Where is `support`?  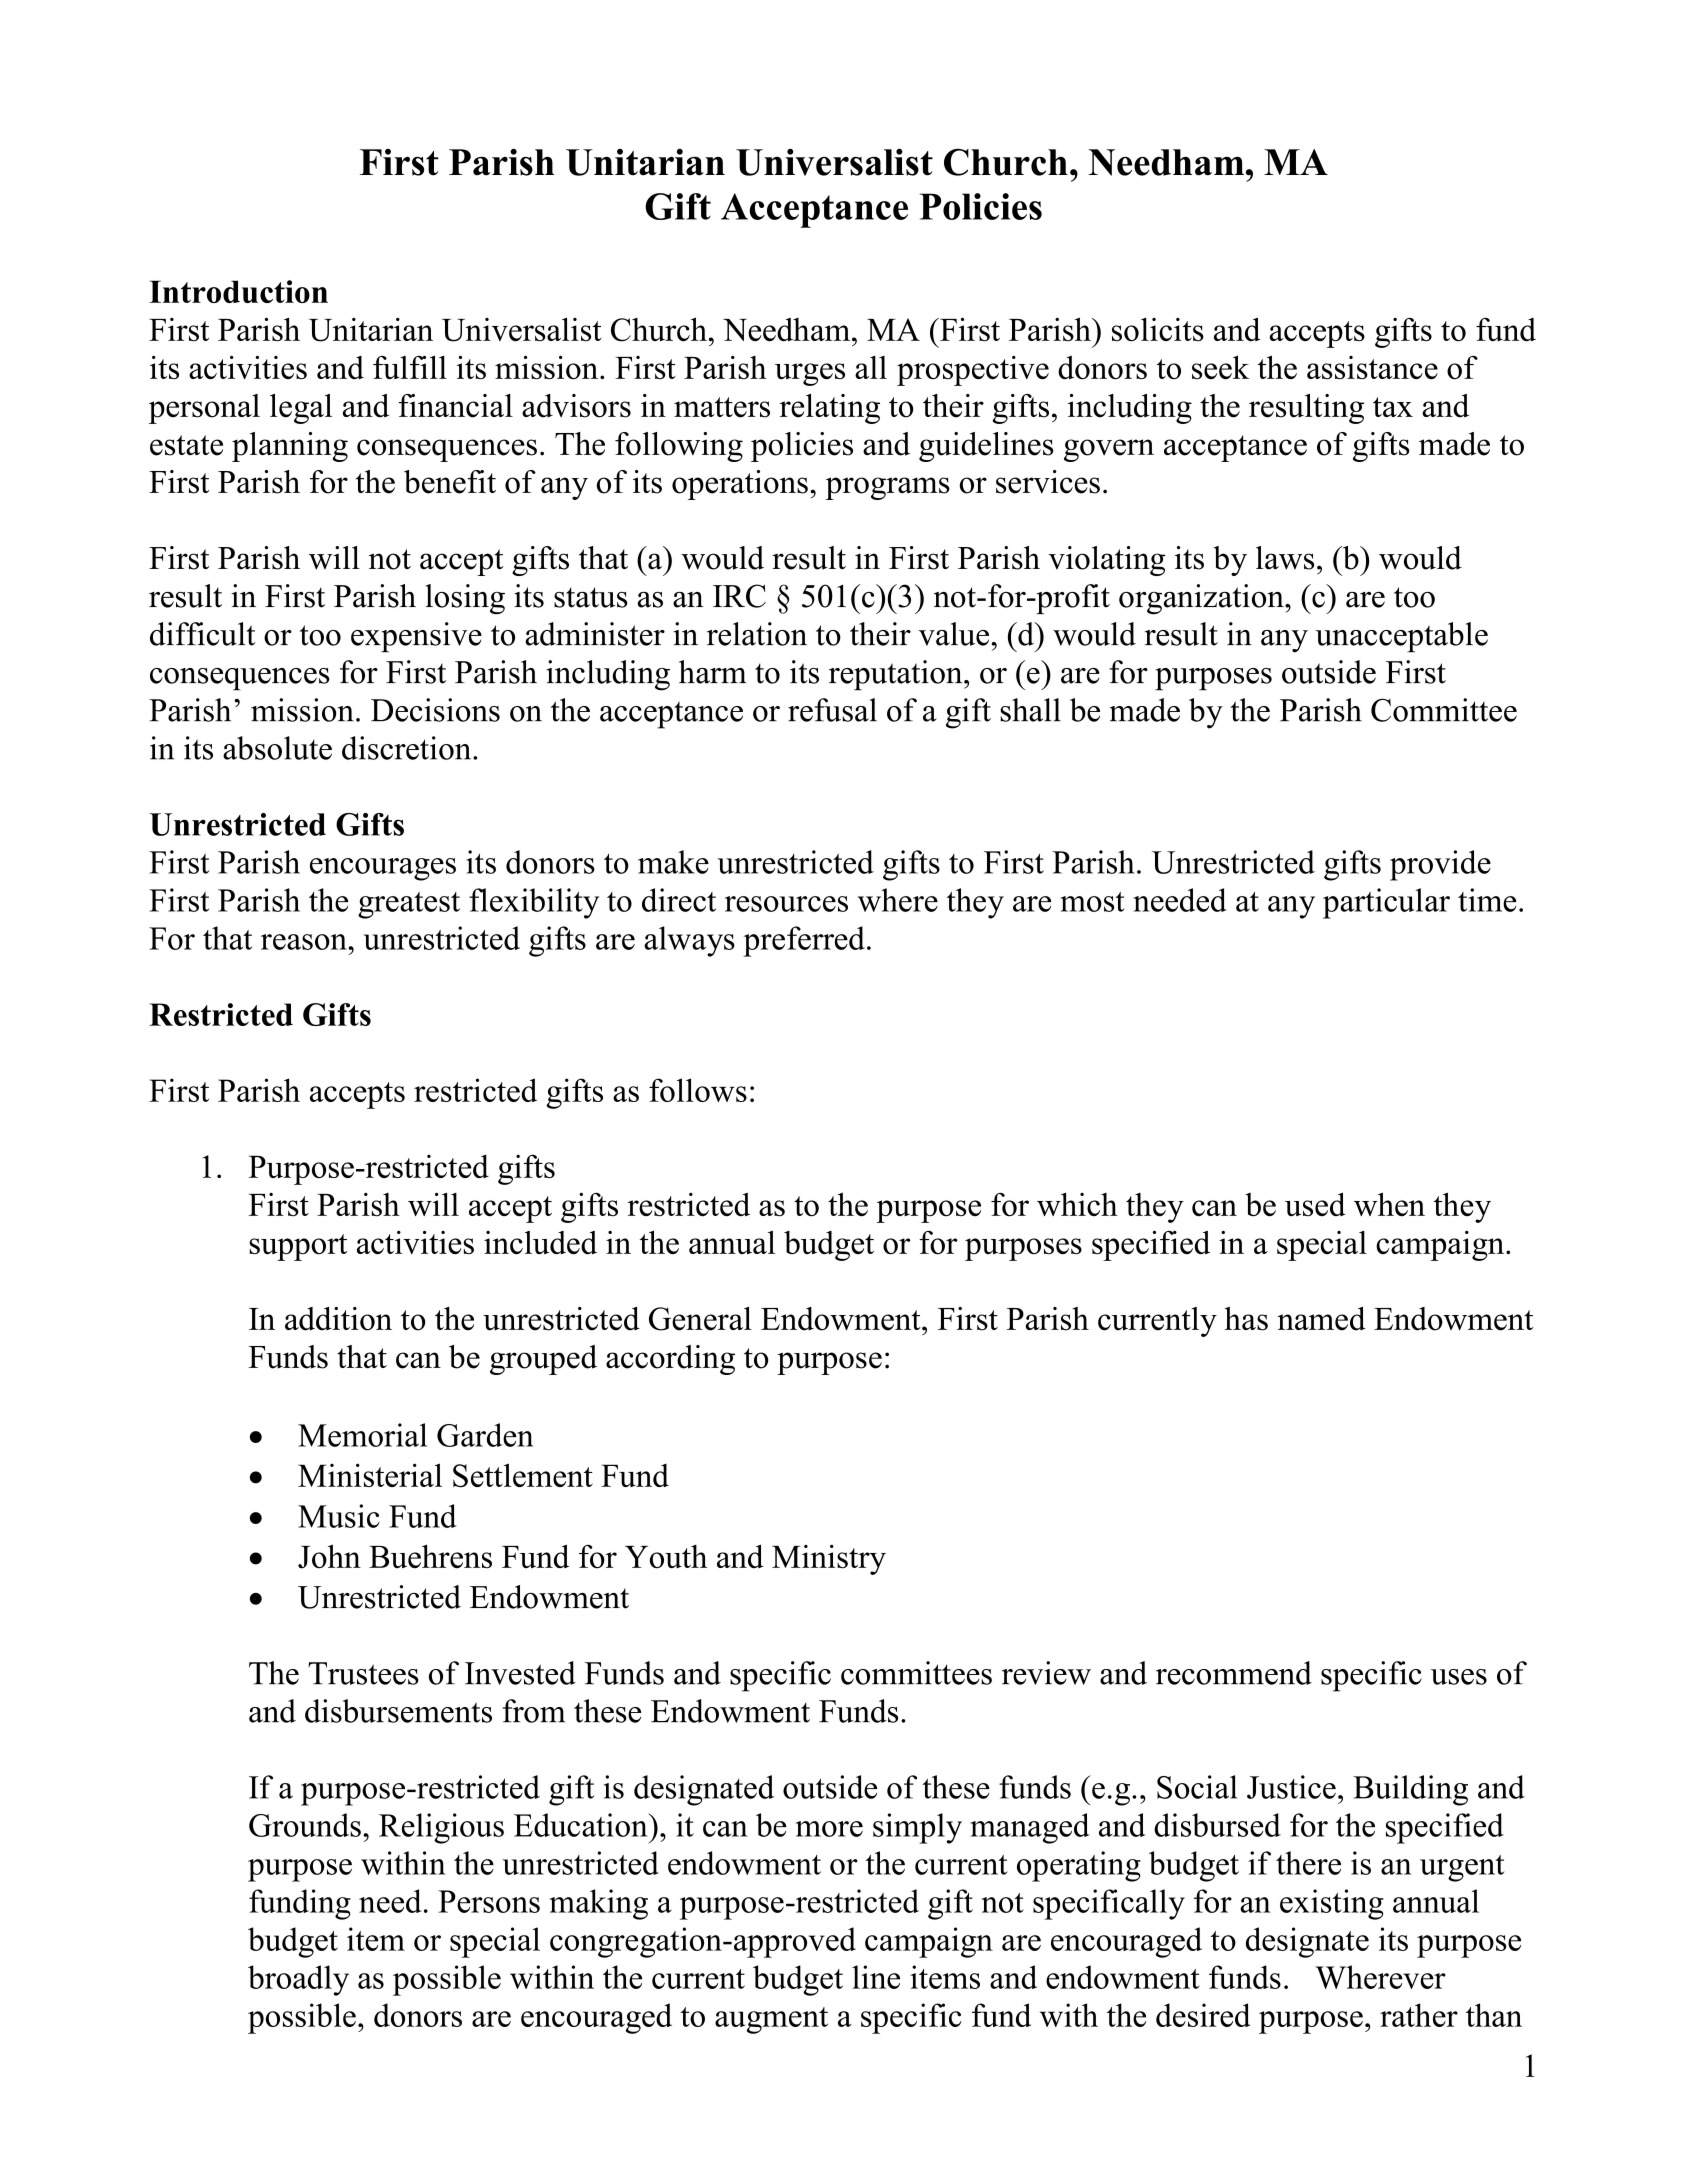 support is located at coordinates (298, 1247).
